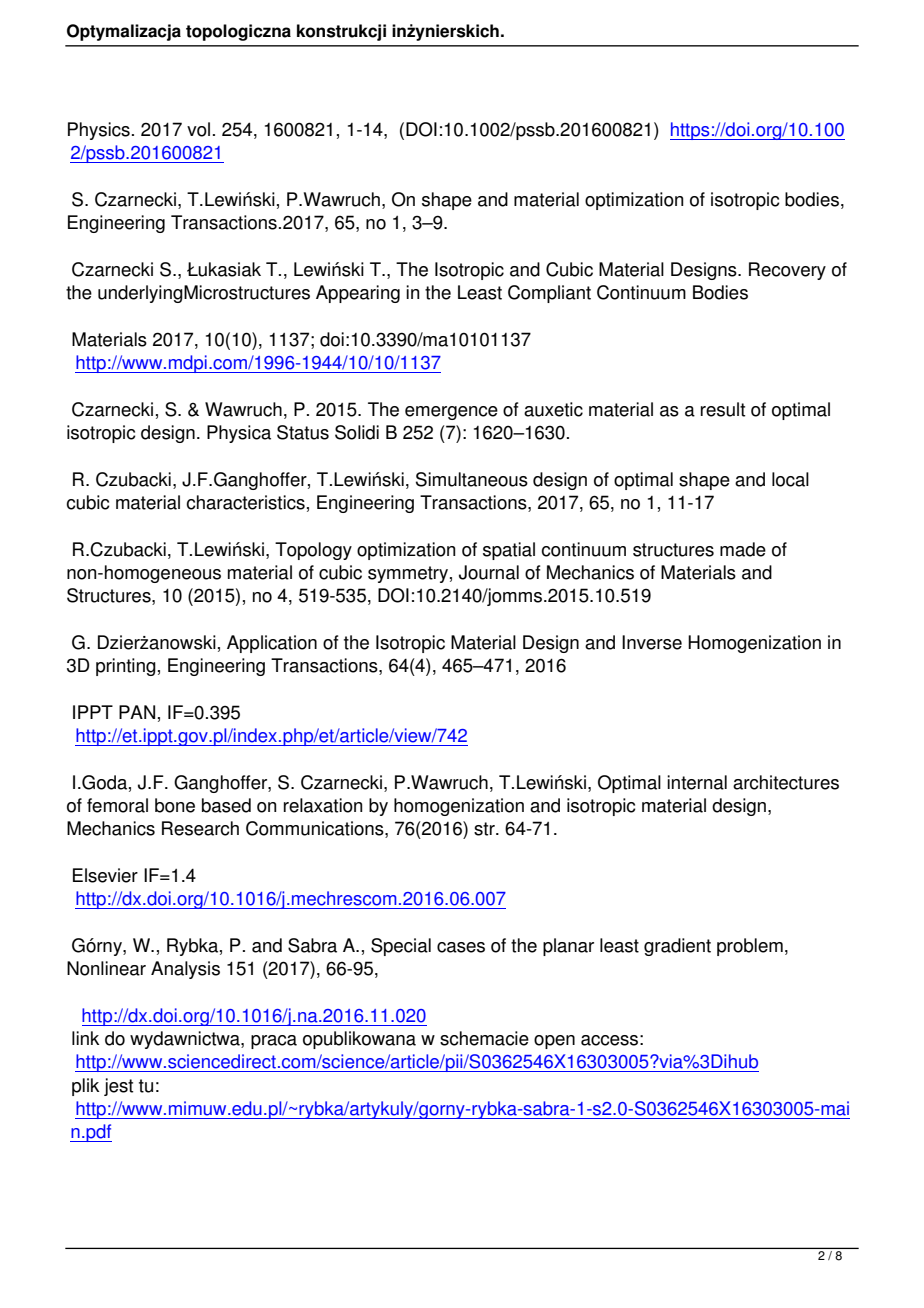 The height and width of the screenshot is (1308, 924). I want to click on vol, so click(198, 129).
